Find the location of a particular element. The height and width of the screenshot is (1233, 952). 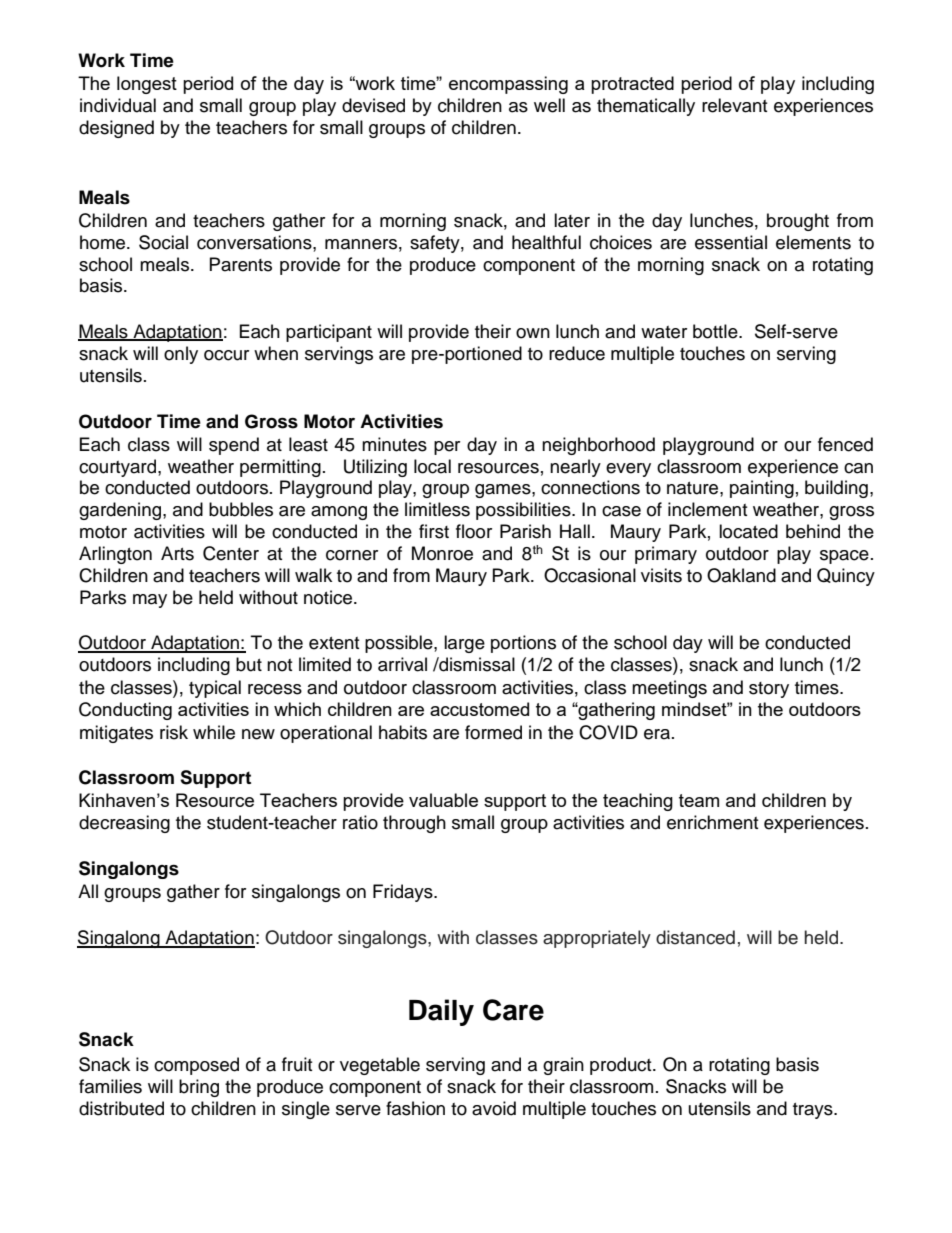

relevant is located at coordinates (734, 105).
